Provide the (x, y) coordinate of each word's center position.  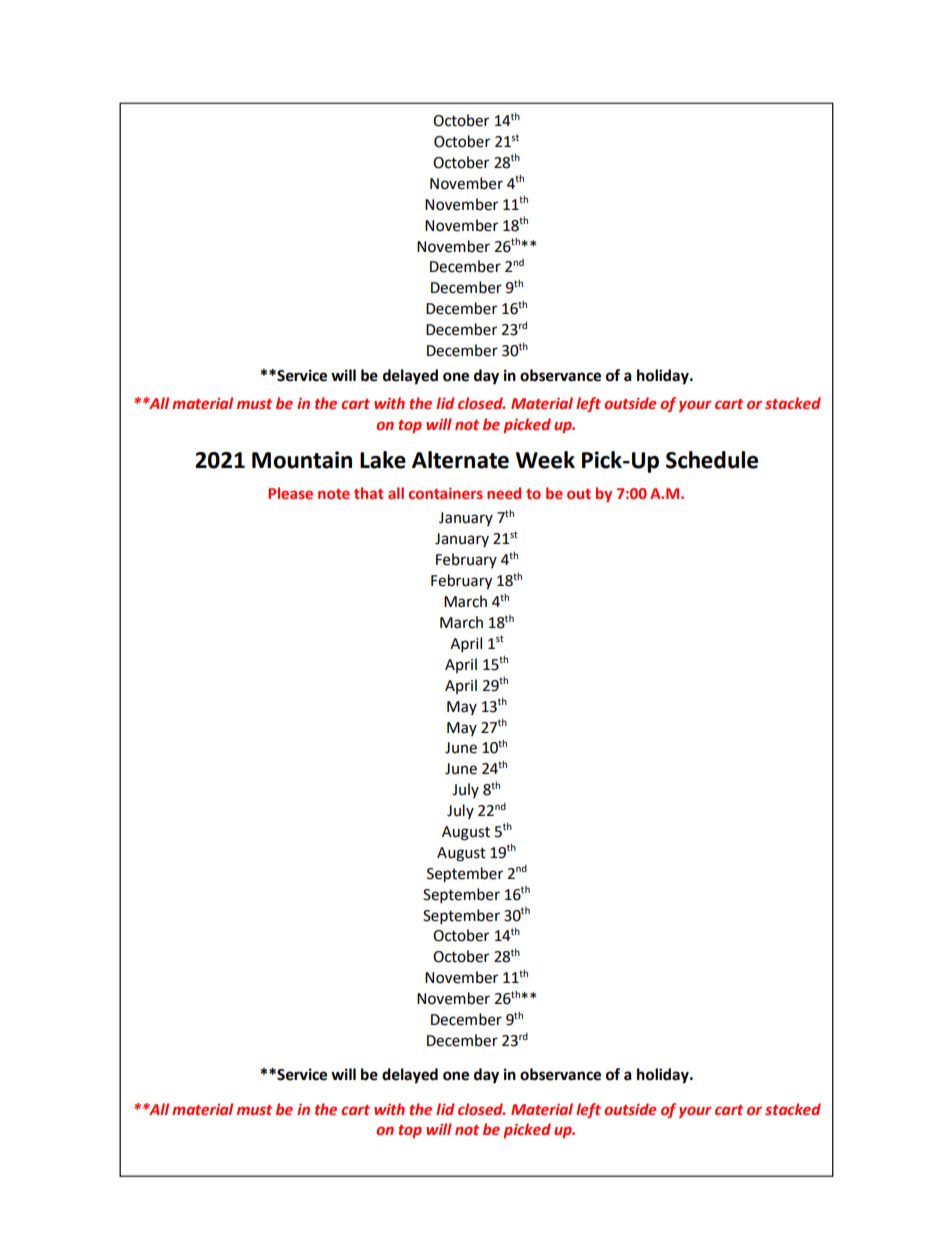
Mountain (302, 460)
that (369, 493)
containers (446, 493)
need (504, 493)
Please (290, 493)
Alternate (460, 460)
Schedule (712, 460)
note (334, 494)
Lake (383, 460)
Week (545, 460)
